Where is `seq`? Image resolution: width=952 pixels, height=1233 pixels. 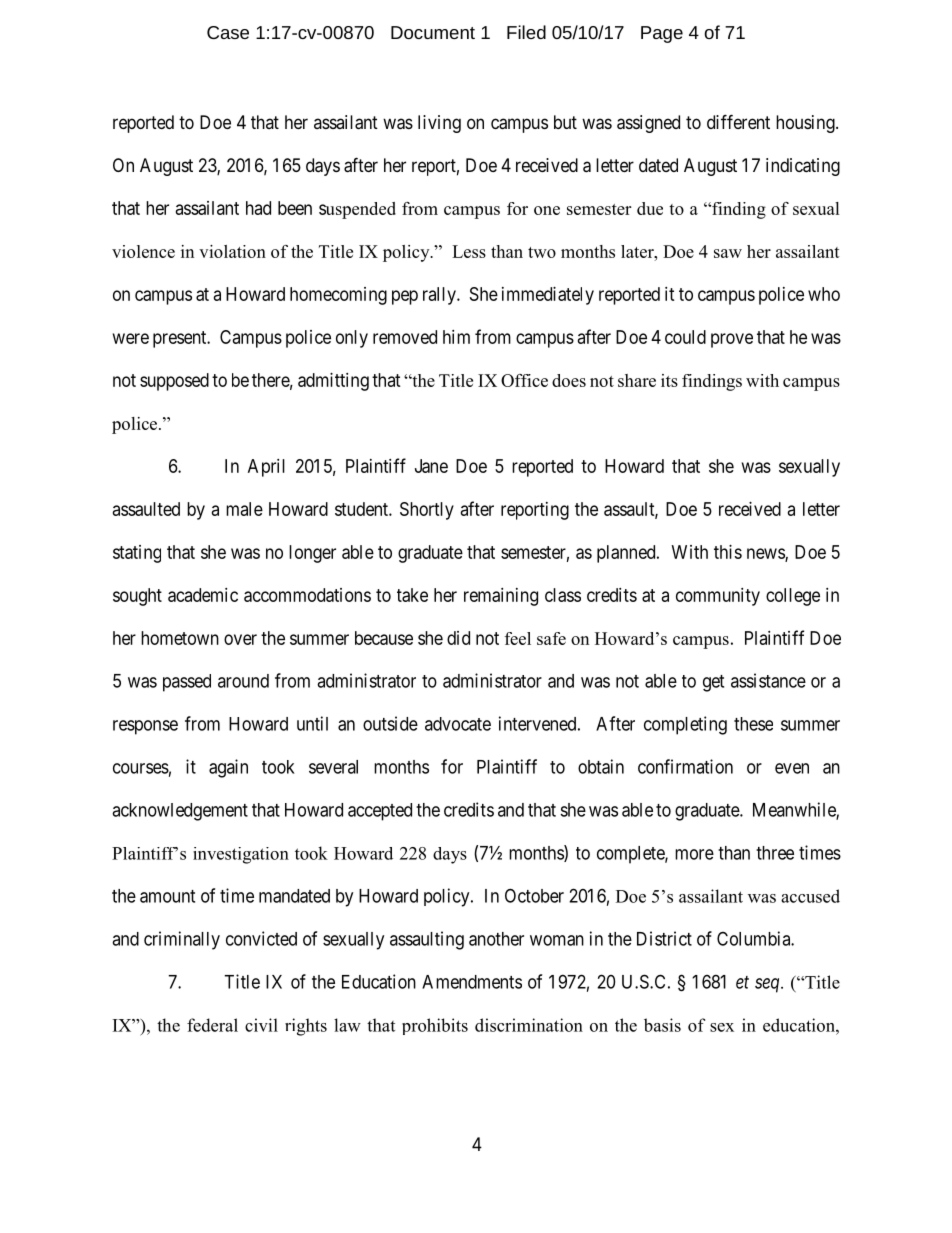
seq is located at coordinates (768, 985).
